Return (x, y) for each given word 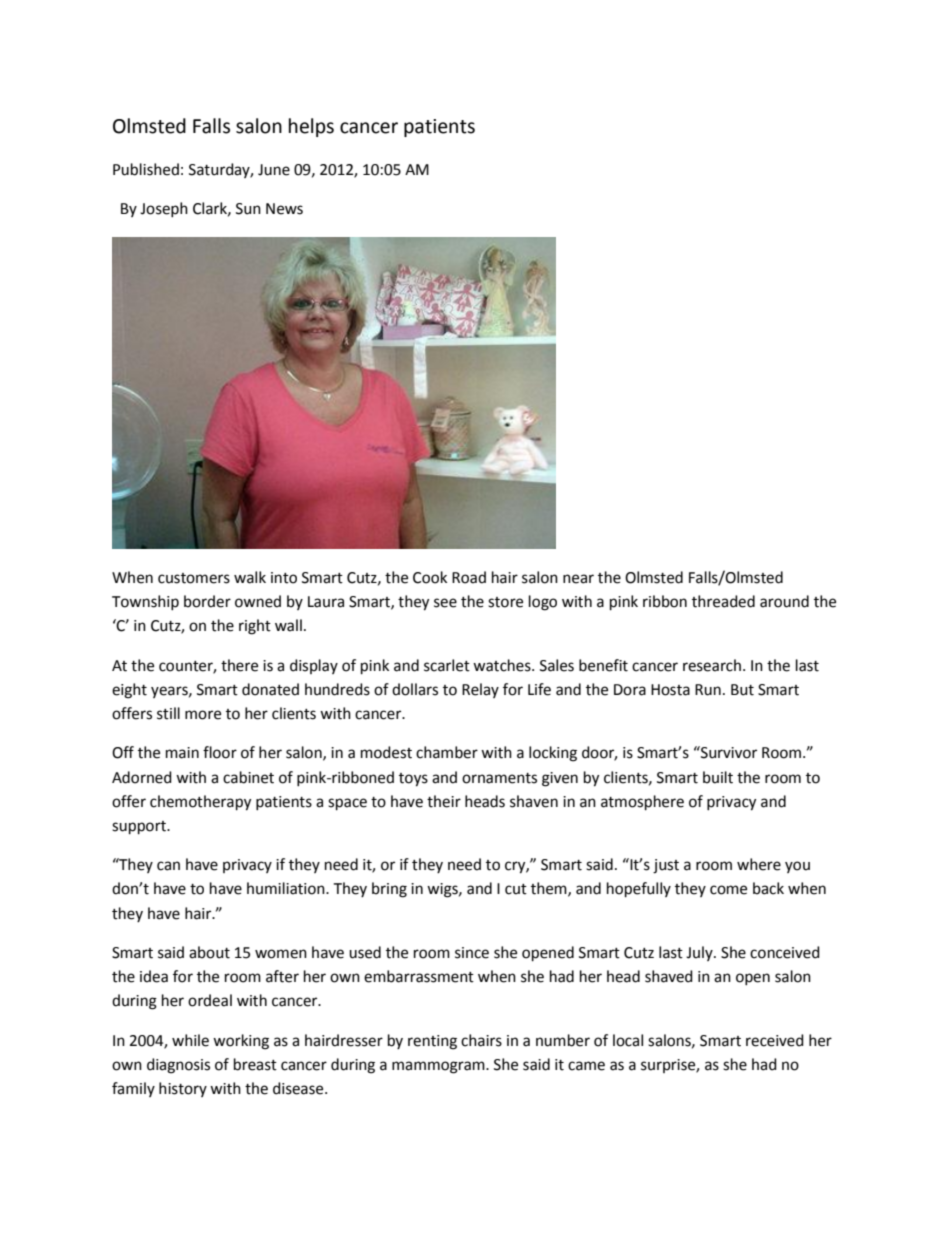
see (445, 603)
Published (146, 169)
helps (311, 127)
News (284, 209)
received (775, 1040)
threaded (723, 601)
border (207, 601)
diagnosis (178, 1066)
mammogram (439, 1067)
